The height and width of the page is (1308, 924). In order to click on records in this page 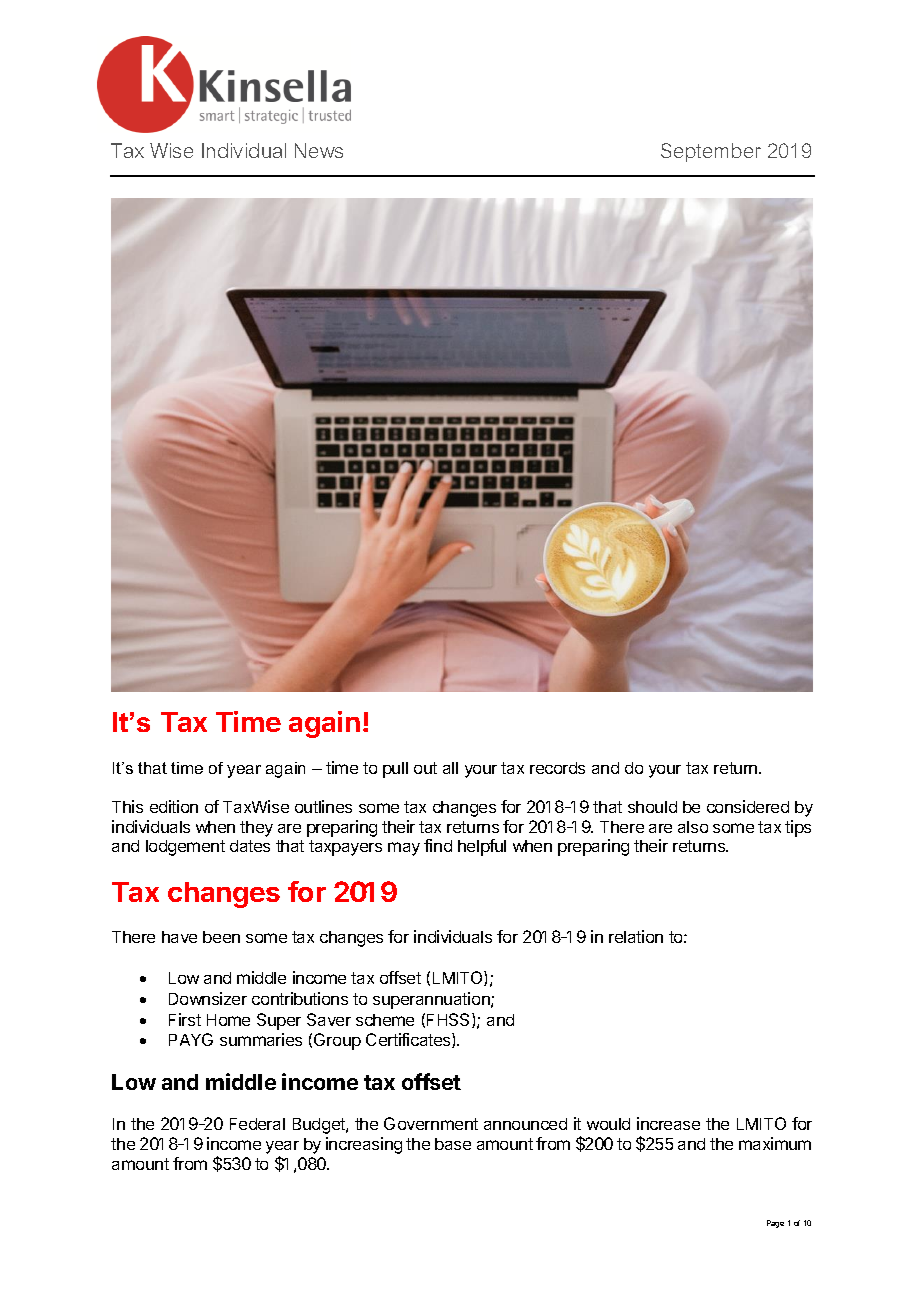, I will do `click(557, 768)`.
